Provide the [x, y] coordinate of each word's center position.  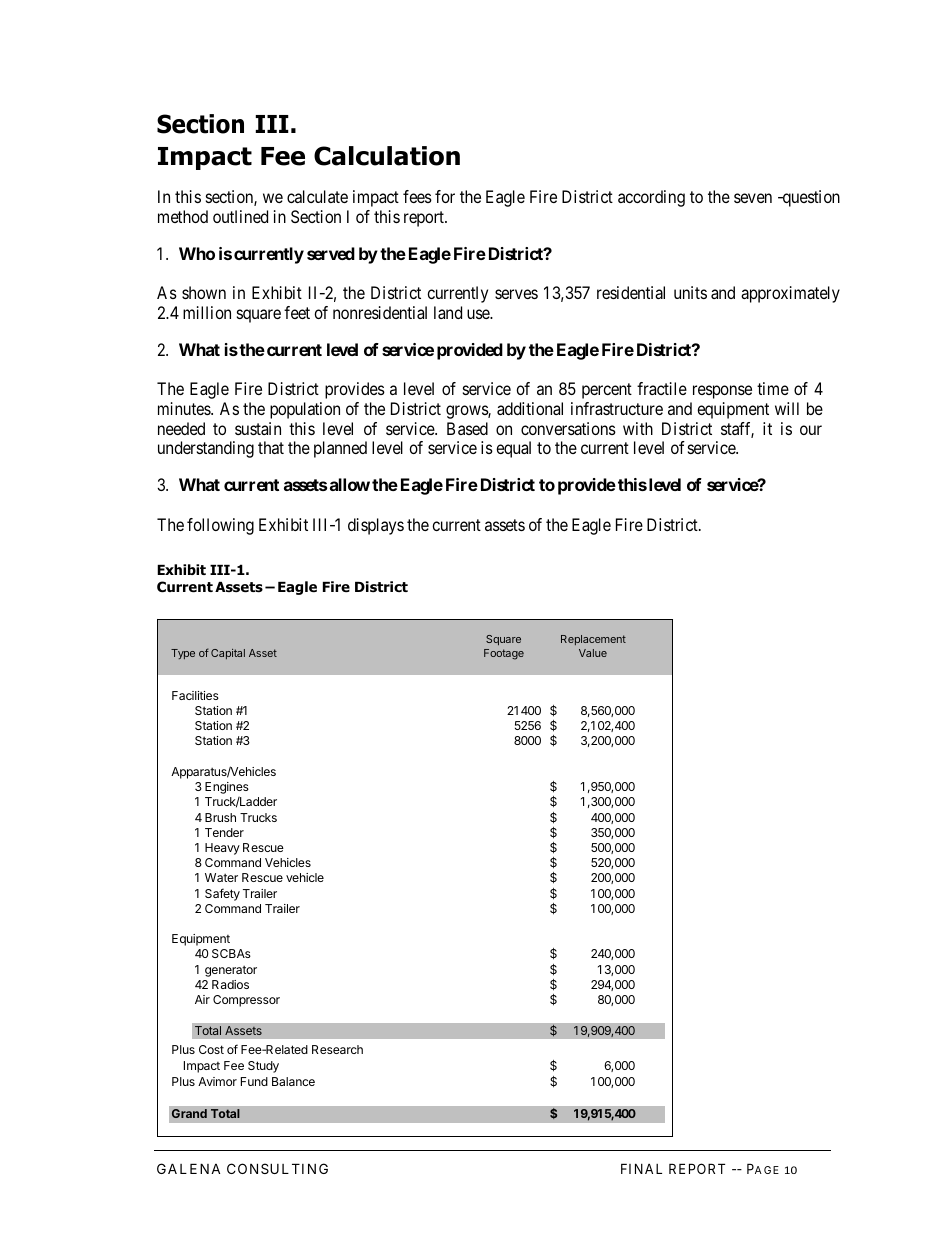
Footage [504, 654]
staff [737, 430]
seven [753, 198]
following [220, 526]
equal [513, 449]
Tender [224, 832]
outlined [240, 216]
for [445, 196]
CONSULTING [277, 1168]
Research [337, 1049]
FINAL [641, 1168]
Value [593, 653]
